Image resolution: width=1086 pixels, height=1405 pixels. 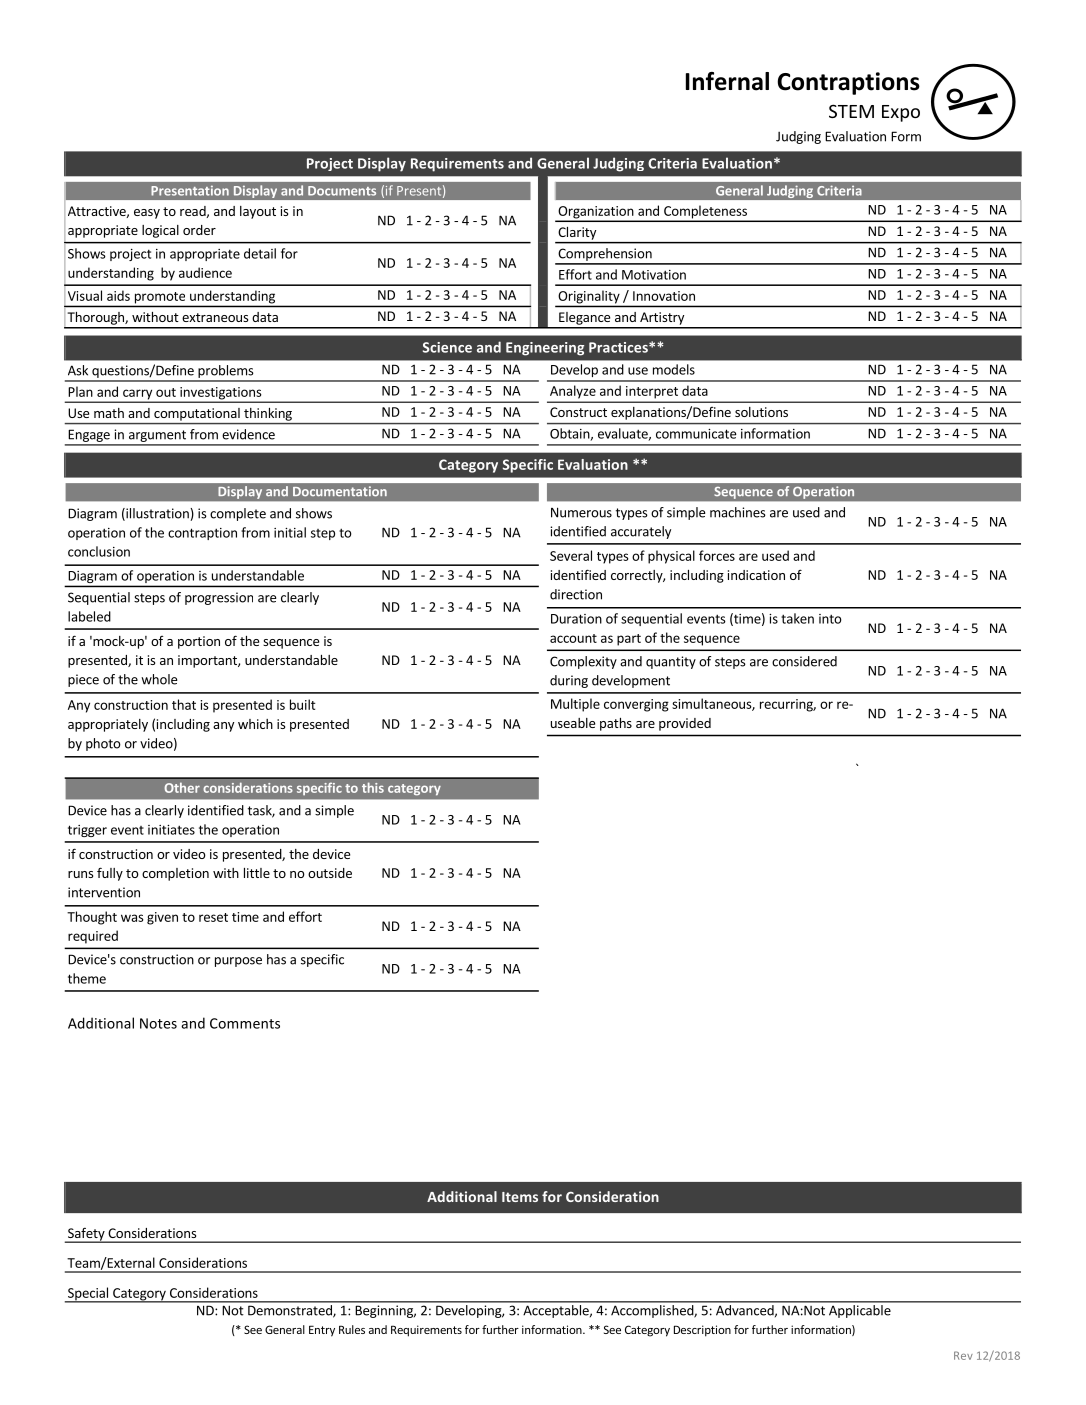 I want to click on Special, so click(x=88, y=1295).
